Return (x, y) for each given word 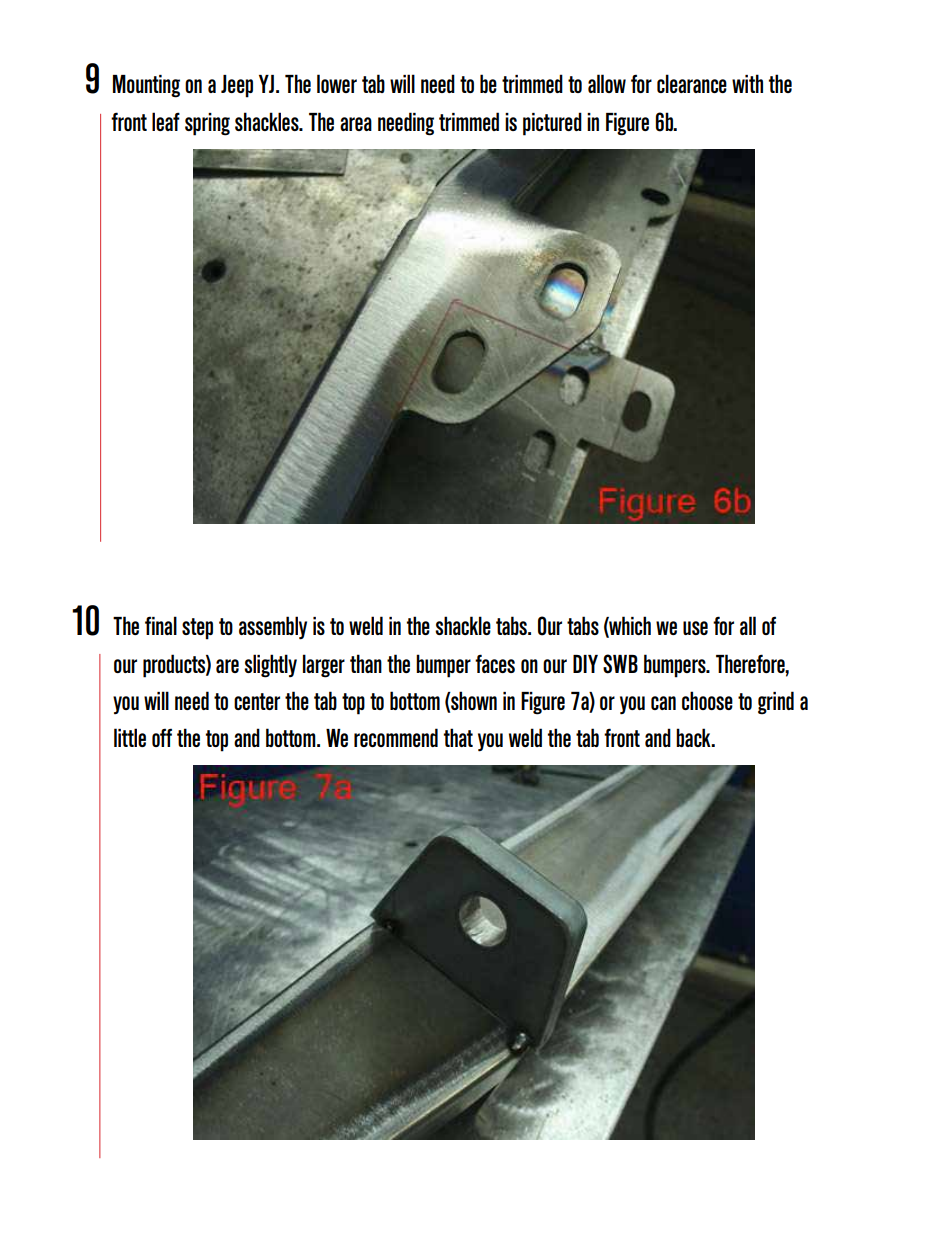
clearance (692, 83)
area (356, 124)
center (257, 701)
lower (337, 83)
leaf (166, 121)
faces (495, 663)
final (161, 625)
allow (607, 83)
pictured (552, 124)
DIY (585, 664)
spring (207, 124)
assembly (273, 628)
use (695, 628)
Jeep (237, 86)
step (197, 629)
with (747, 83)
